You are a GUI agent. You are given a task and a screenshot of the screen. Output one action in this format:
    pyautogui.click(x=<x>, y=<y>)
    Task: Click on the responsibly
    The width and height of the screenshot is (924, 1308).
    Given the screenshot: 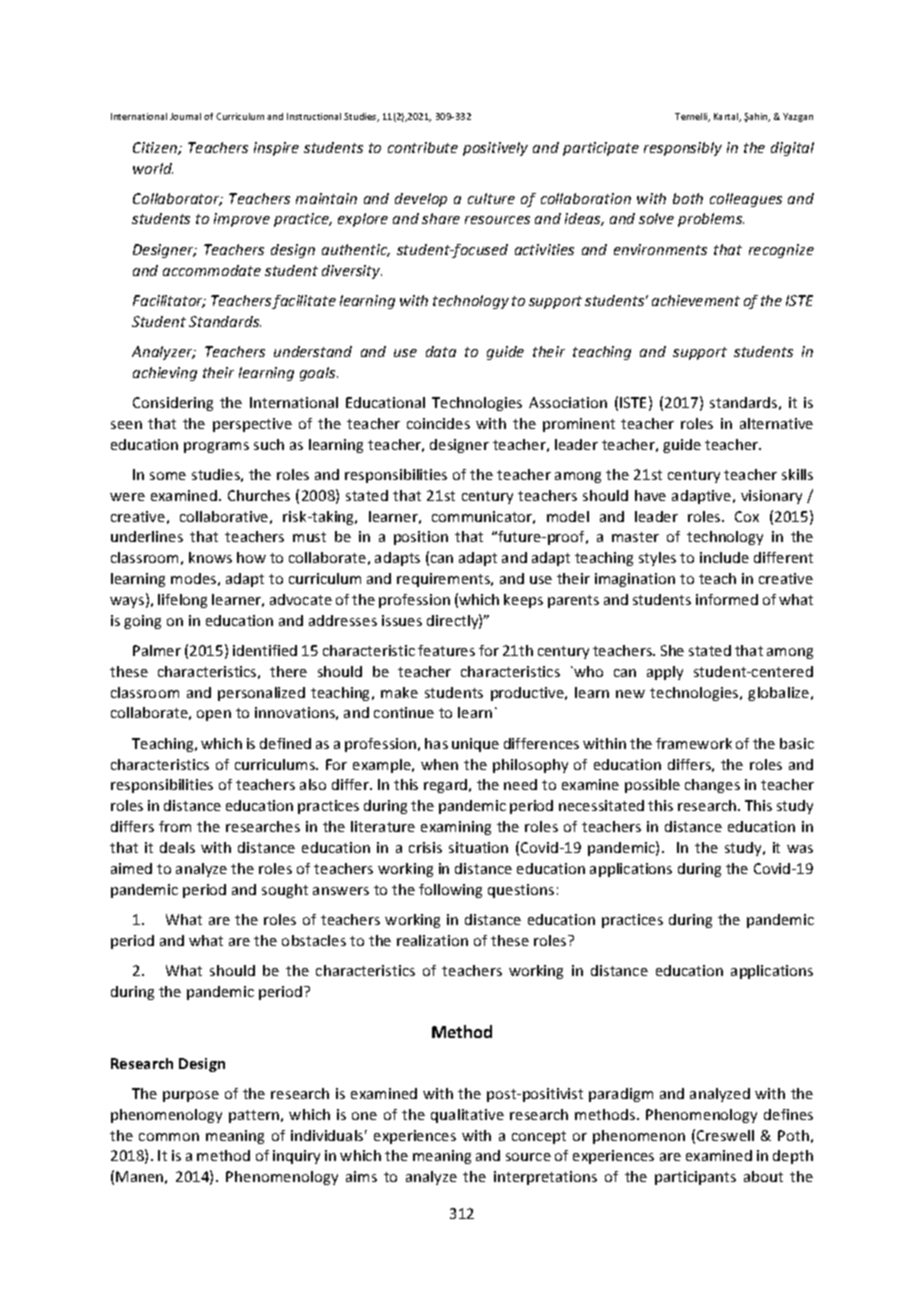 What is the action you would take?
    pyautogui.click(x=683, y=149)
